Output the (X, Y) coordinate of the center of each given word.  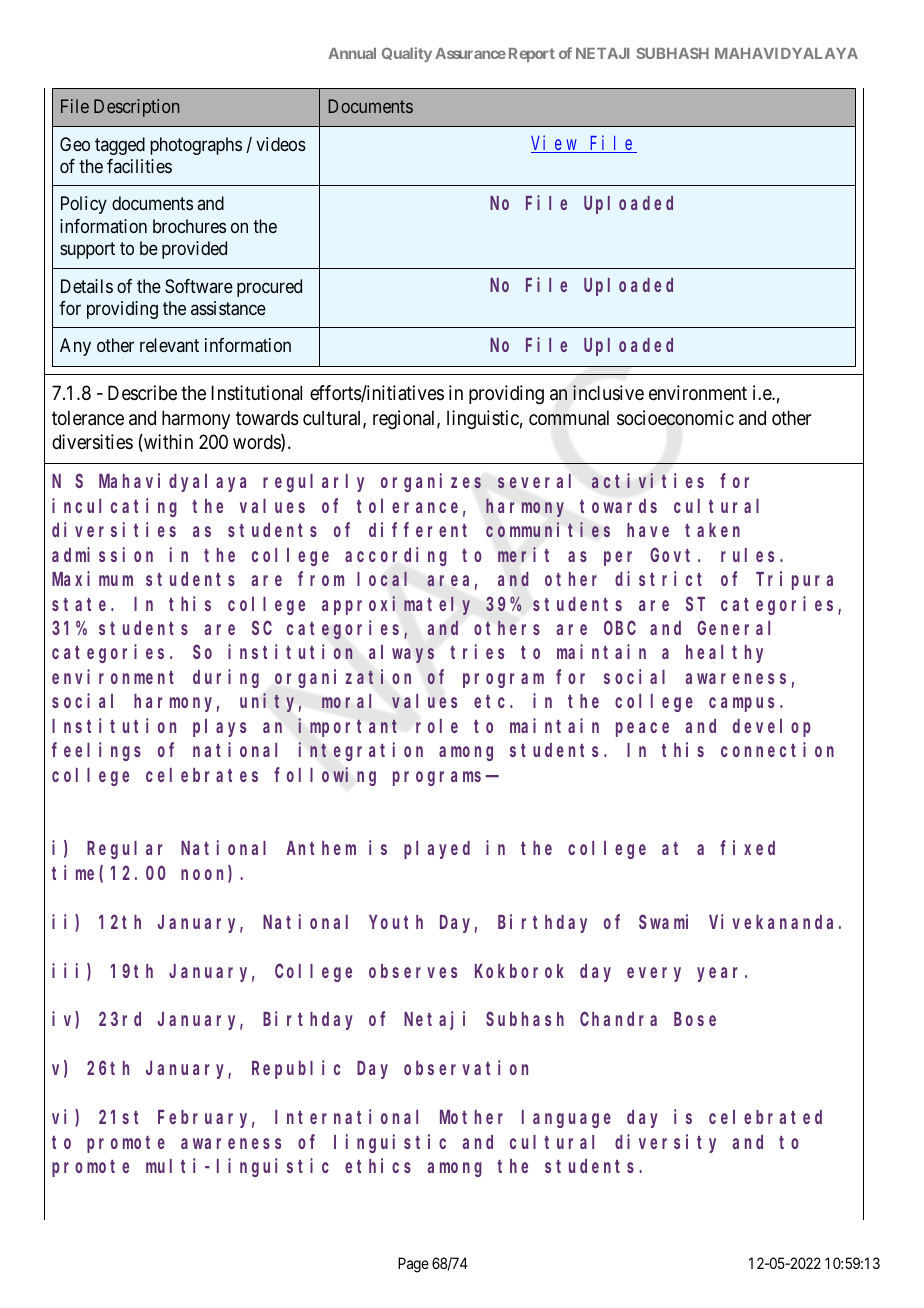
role (437, 726)
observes (413, 971)
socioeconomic (675, 418)
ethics (378, 1165)
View (555, 144)
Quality (407, 54)
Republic (296, 1070)
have (648, 530)
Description (136, 108)
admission (102, 554)
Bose (695, 1020)
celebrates (202, 775)
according (396, 556)
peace (642, 729)
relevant (169, 345)
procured (269, 288)
